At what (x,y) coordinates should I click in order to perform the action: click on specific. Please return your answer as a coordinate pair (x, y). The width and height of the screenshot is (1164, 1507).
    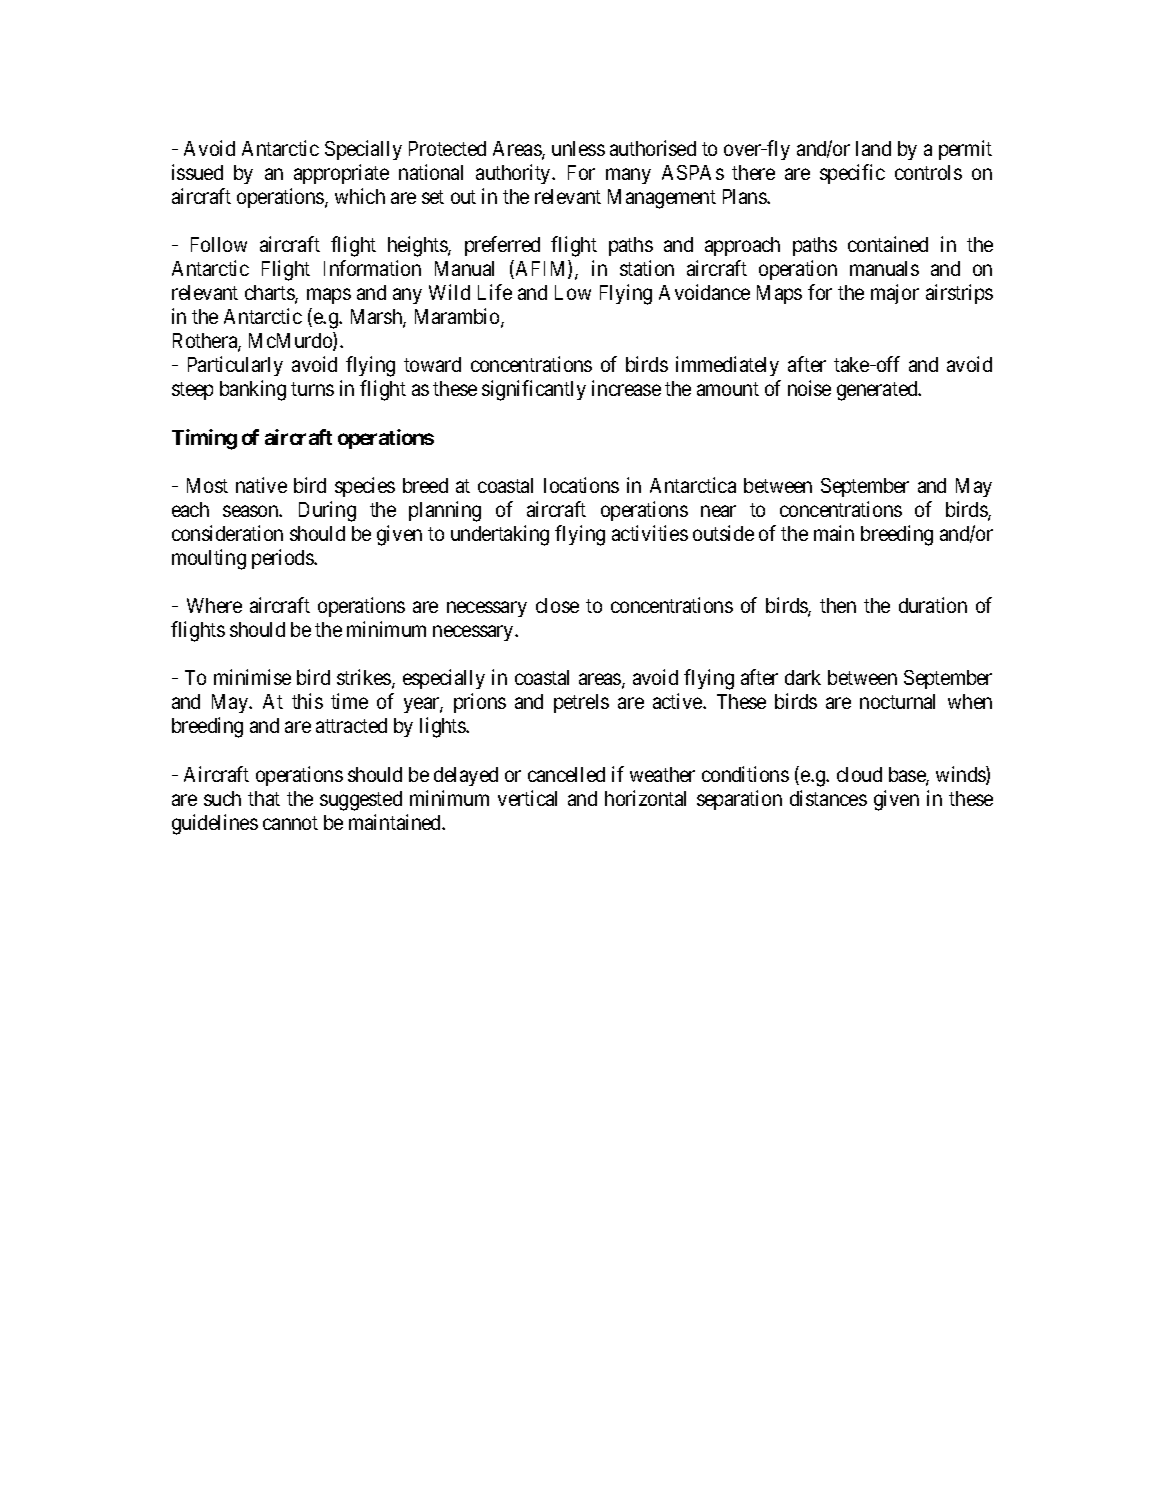
    Looking at the image, I should click on (852, 174).
